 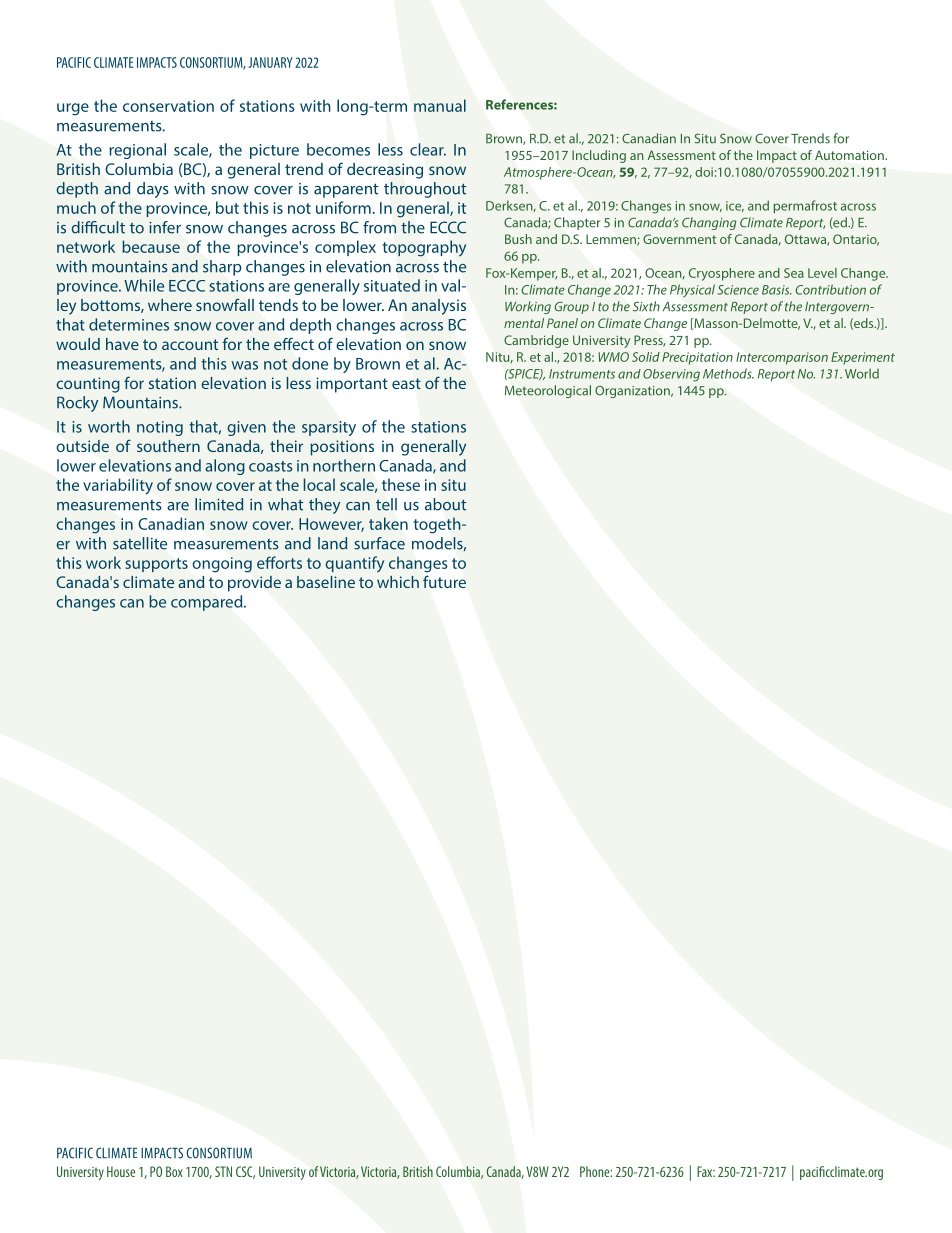 What do you see at coordinates (444, 581) in the screenshot?
I see `future` at bounding box center [444, 581].
